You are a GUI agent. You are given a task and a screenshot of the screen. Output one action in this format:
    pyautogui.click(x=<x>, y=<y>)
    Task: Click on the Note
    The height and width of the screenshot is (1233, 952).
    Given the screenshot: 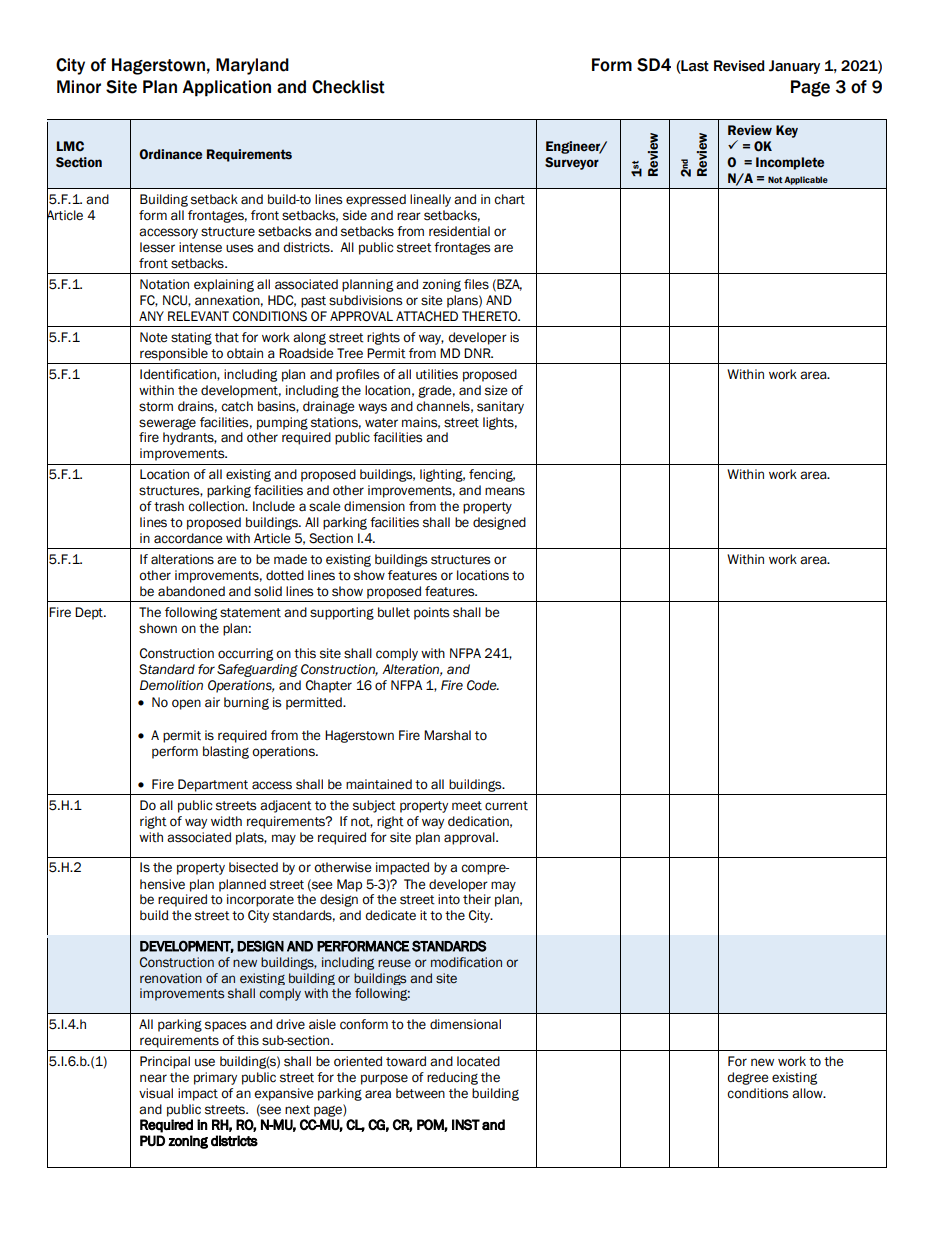 What is the action you would take?
    pyautogui.click(x=153, y=337)
